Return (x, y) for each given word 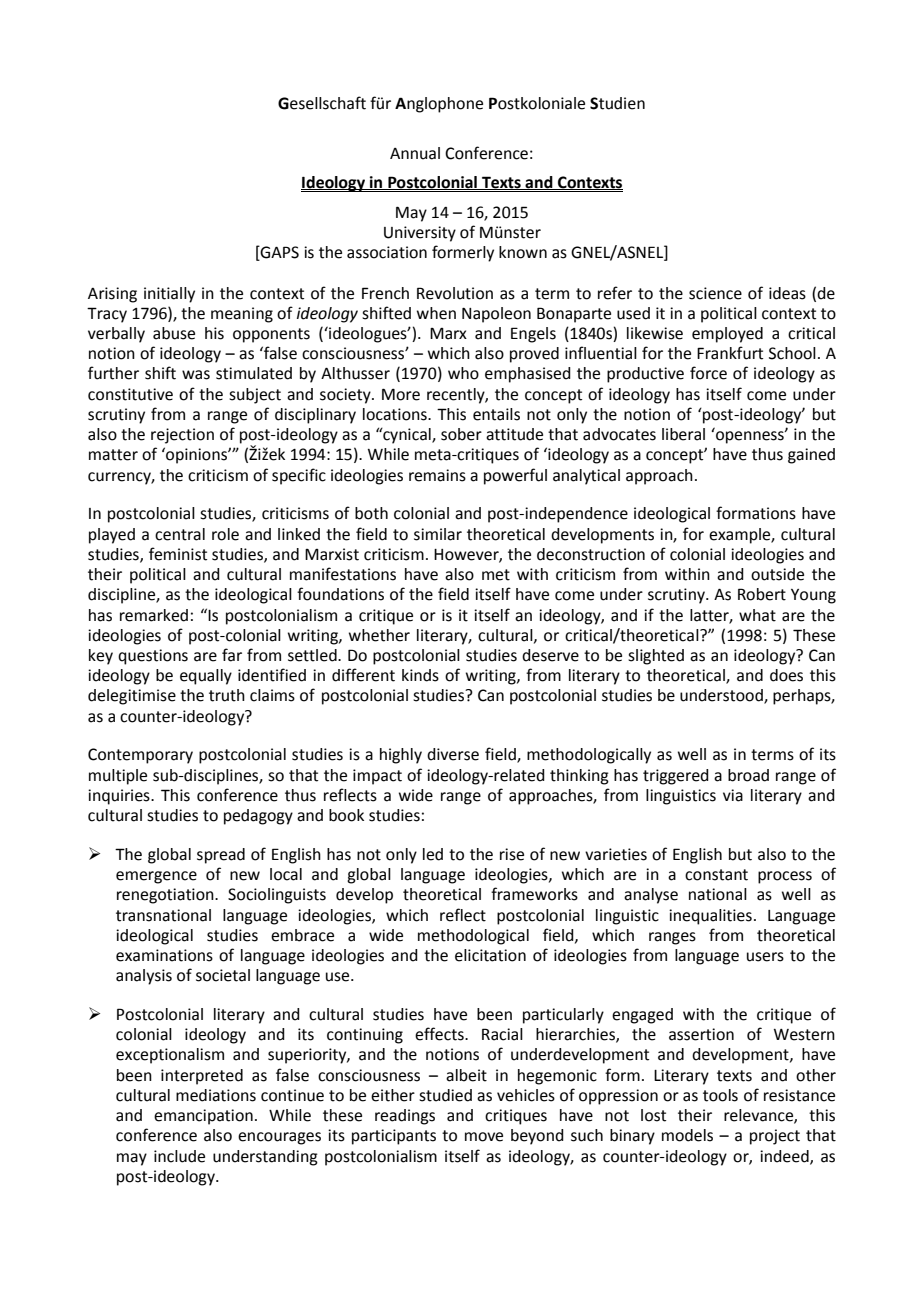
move (484, 1137)
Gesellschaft (322, 103)
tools (720, 1095)
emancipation (203, 1117)
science (715, 293)
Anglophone (439, 105)
